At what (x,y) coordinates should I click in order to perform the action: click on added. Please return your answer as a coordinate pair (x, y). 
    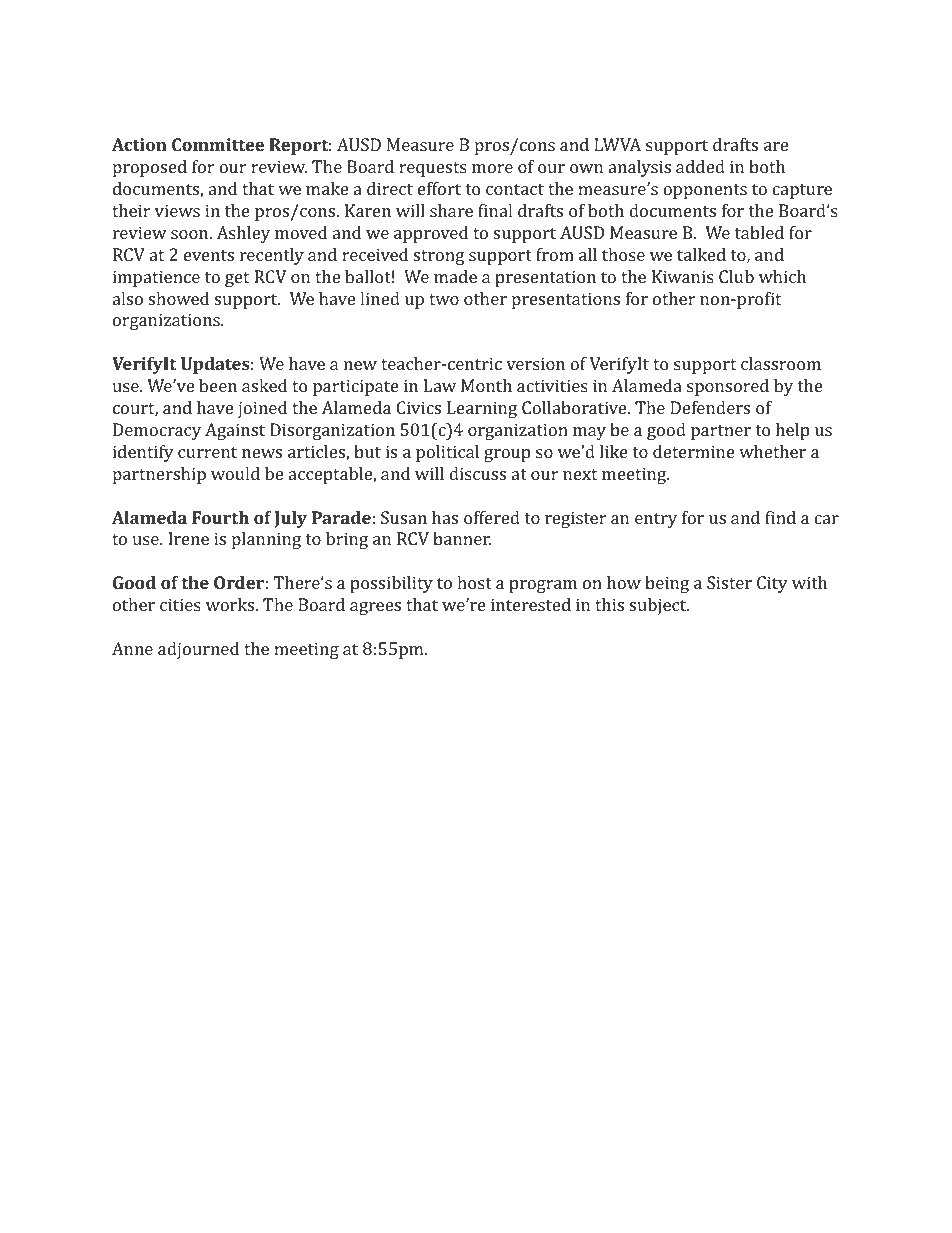
    Looking at the image, I should click on (700, 166).
